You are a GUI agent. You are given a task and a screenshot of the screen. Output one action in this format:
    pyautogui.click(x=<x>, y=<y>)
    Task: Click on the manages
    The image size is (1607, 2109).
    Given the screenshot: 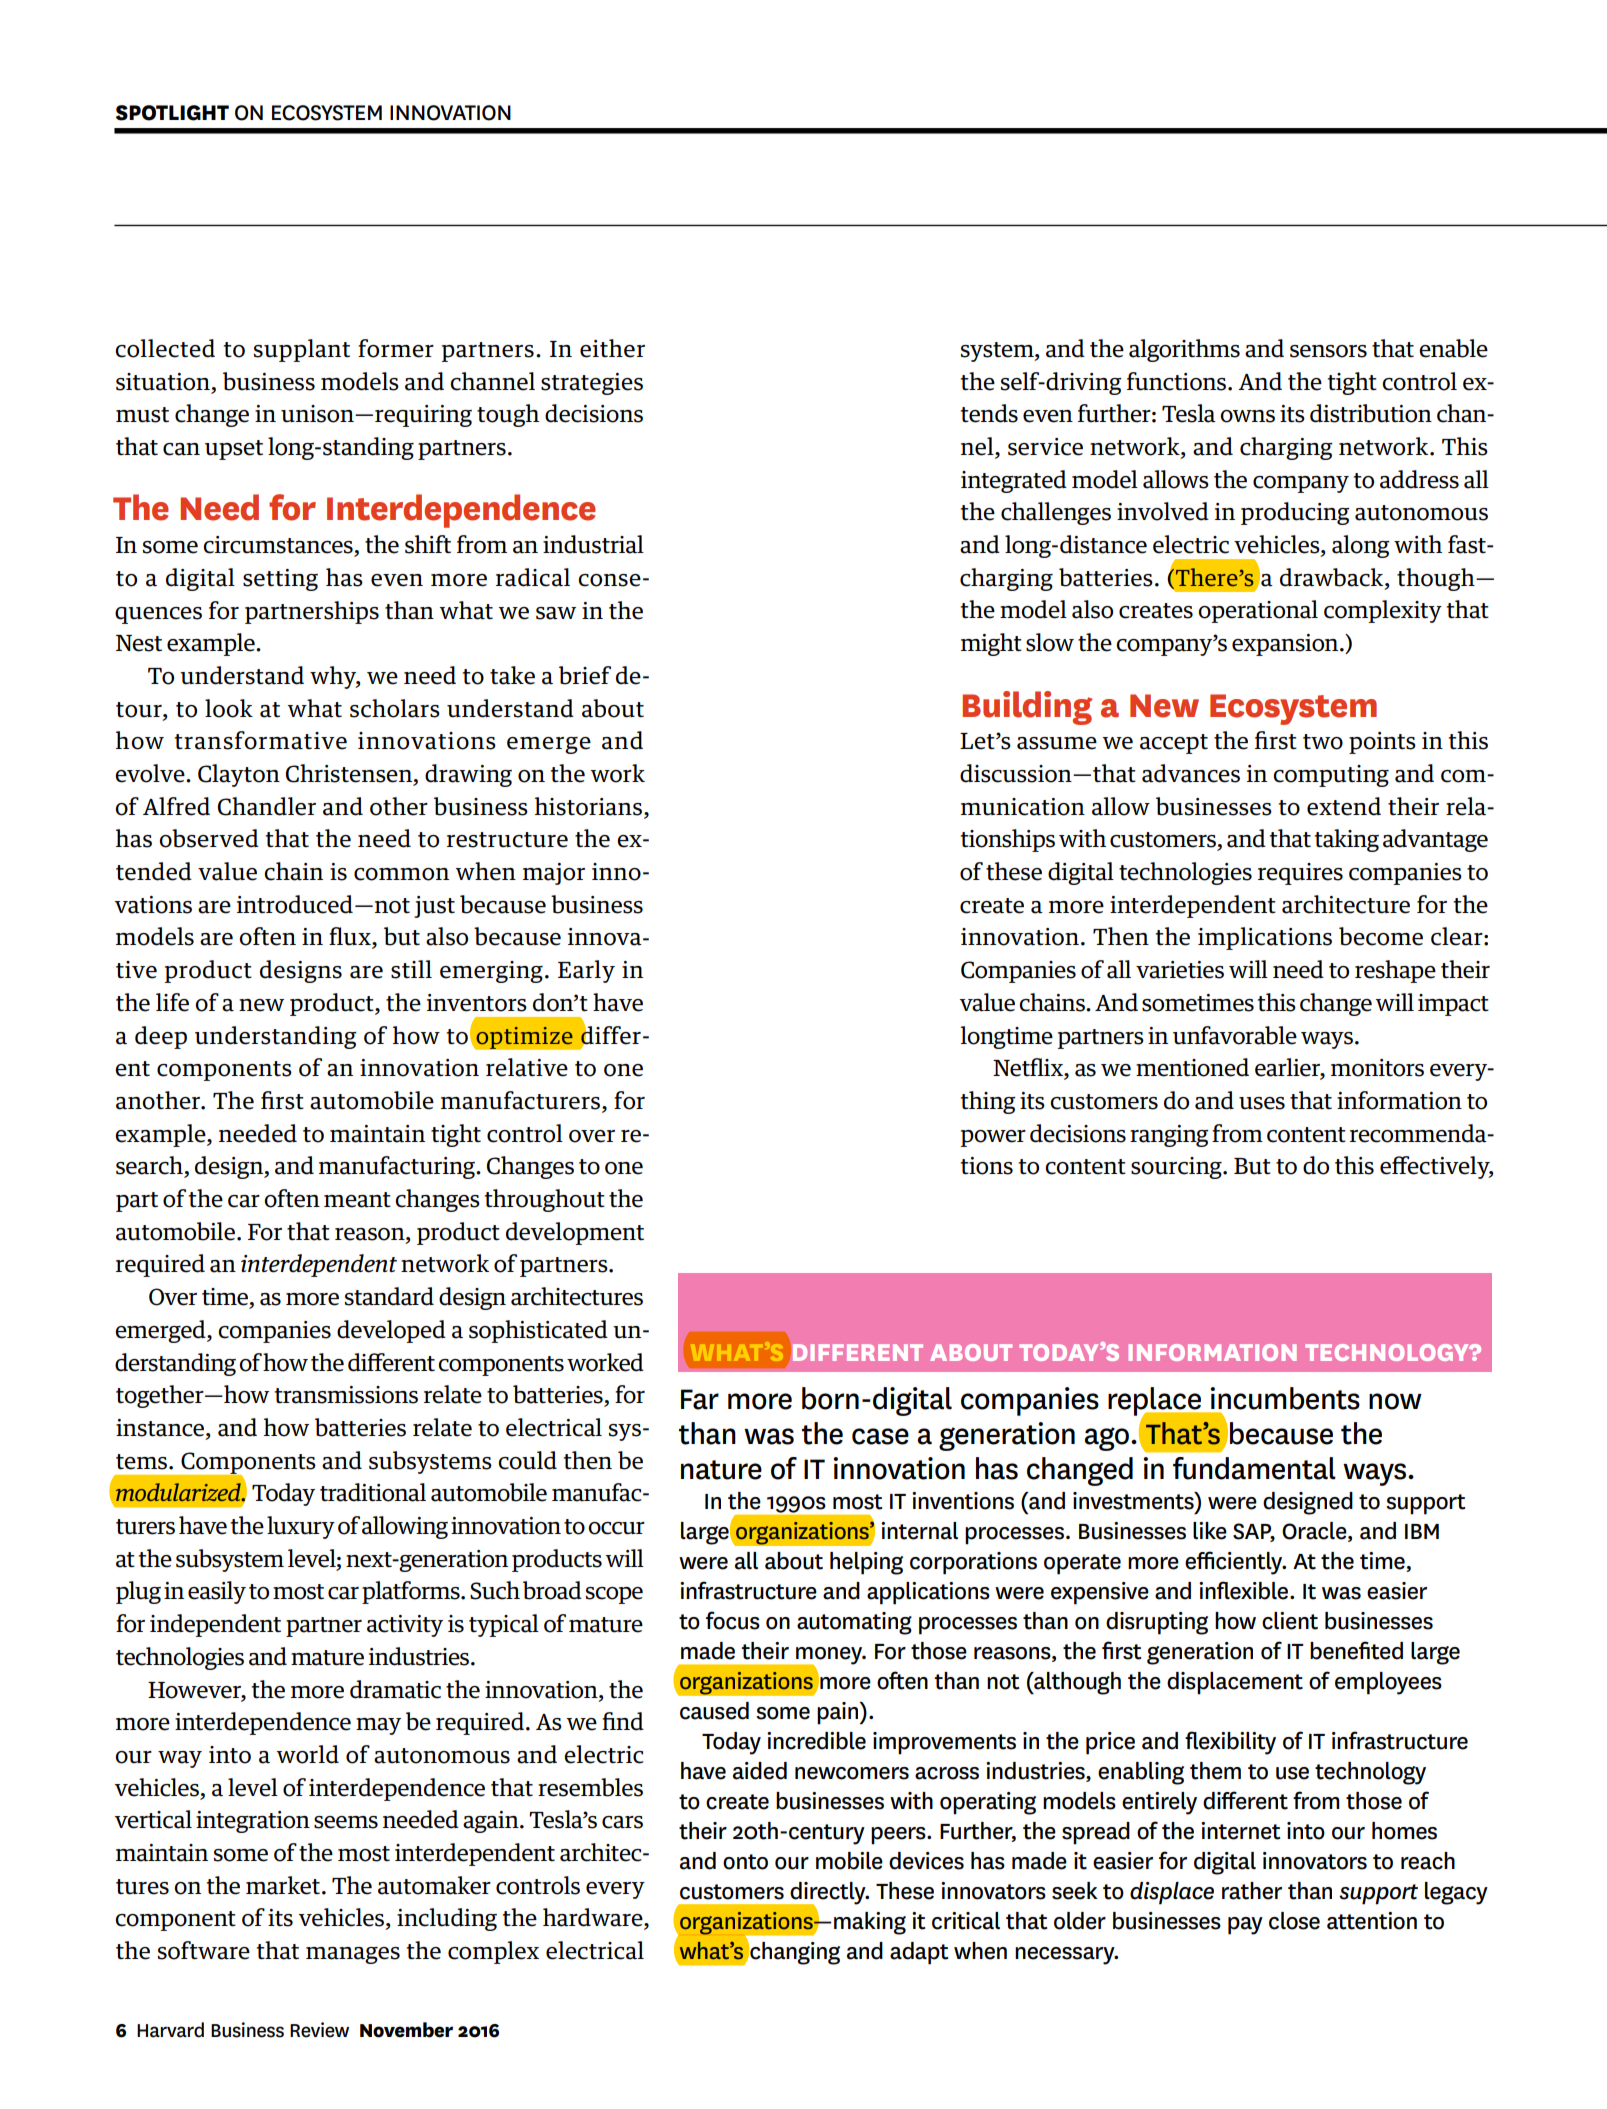 What is the action you would take?
    pyautogui.click(x=353, y=1955)
